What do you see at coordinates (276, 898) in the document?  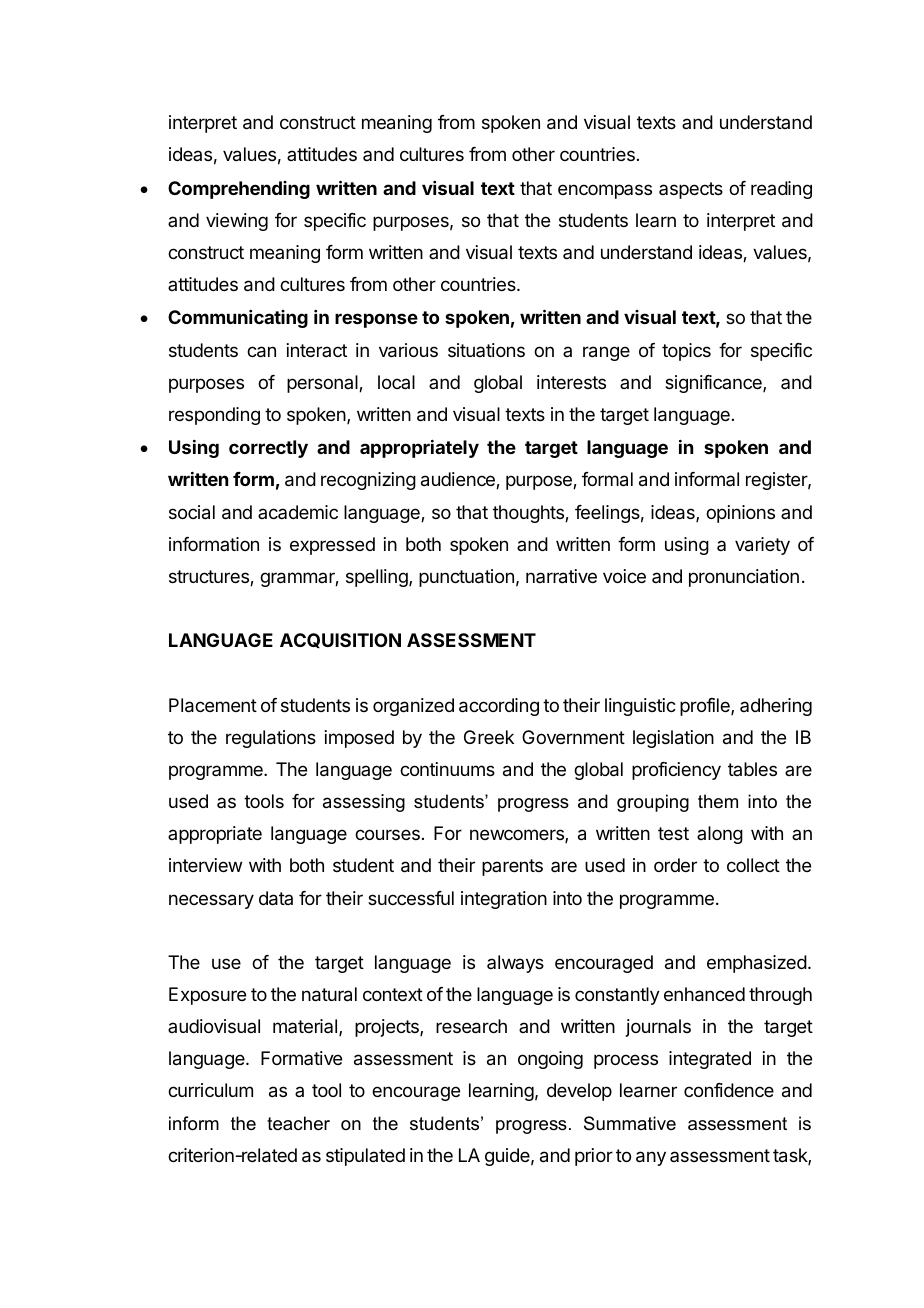 I see `data` at bounding box center [276, 898].
